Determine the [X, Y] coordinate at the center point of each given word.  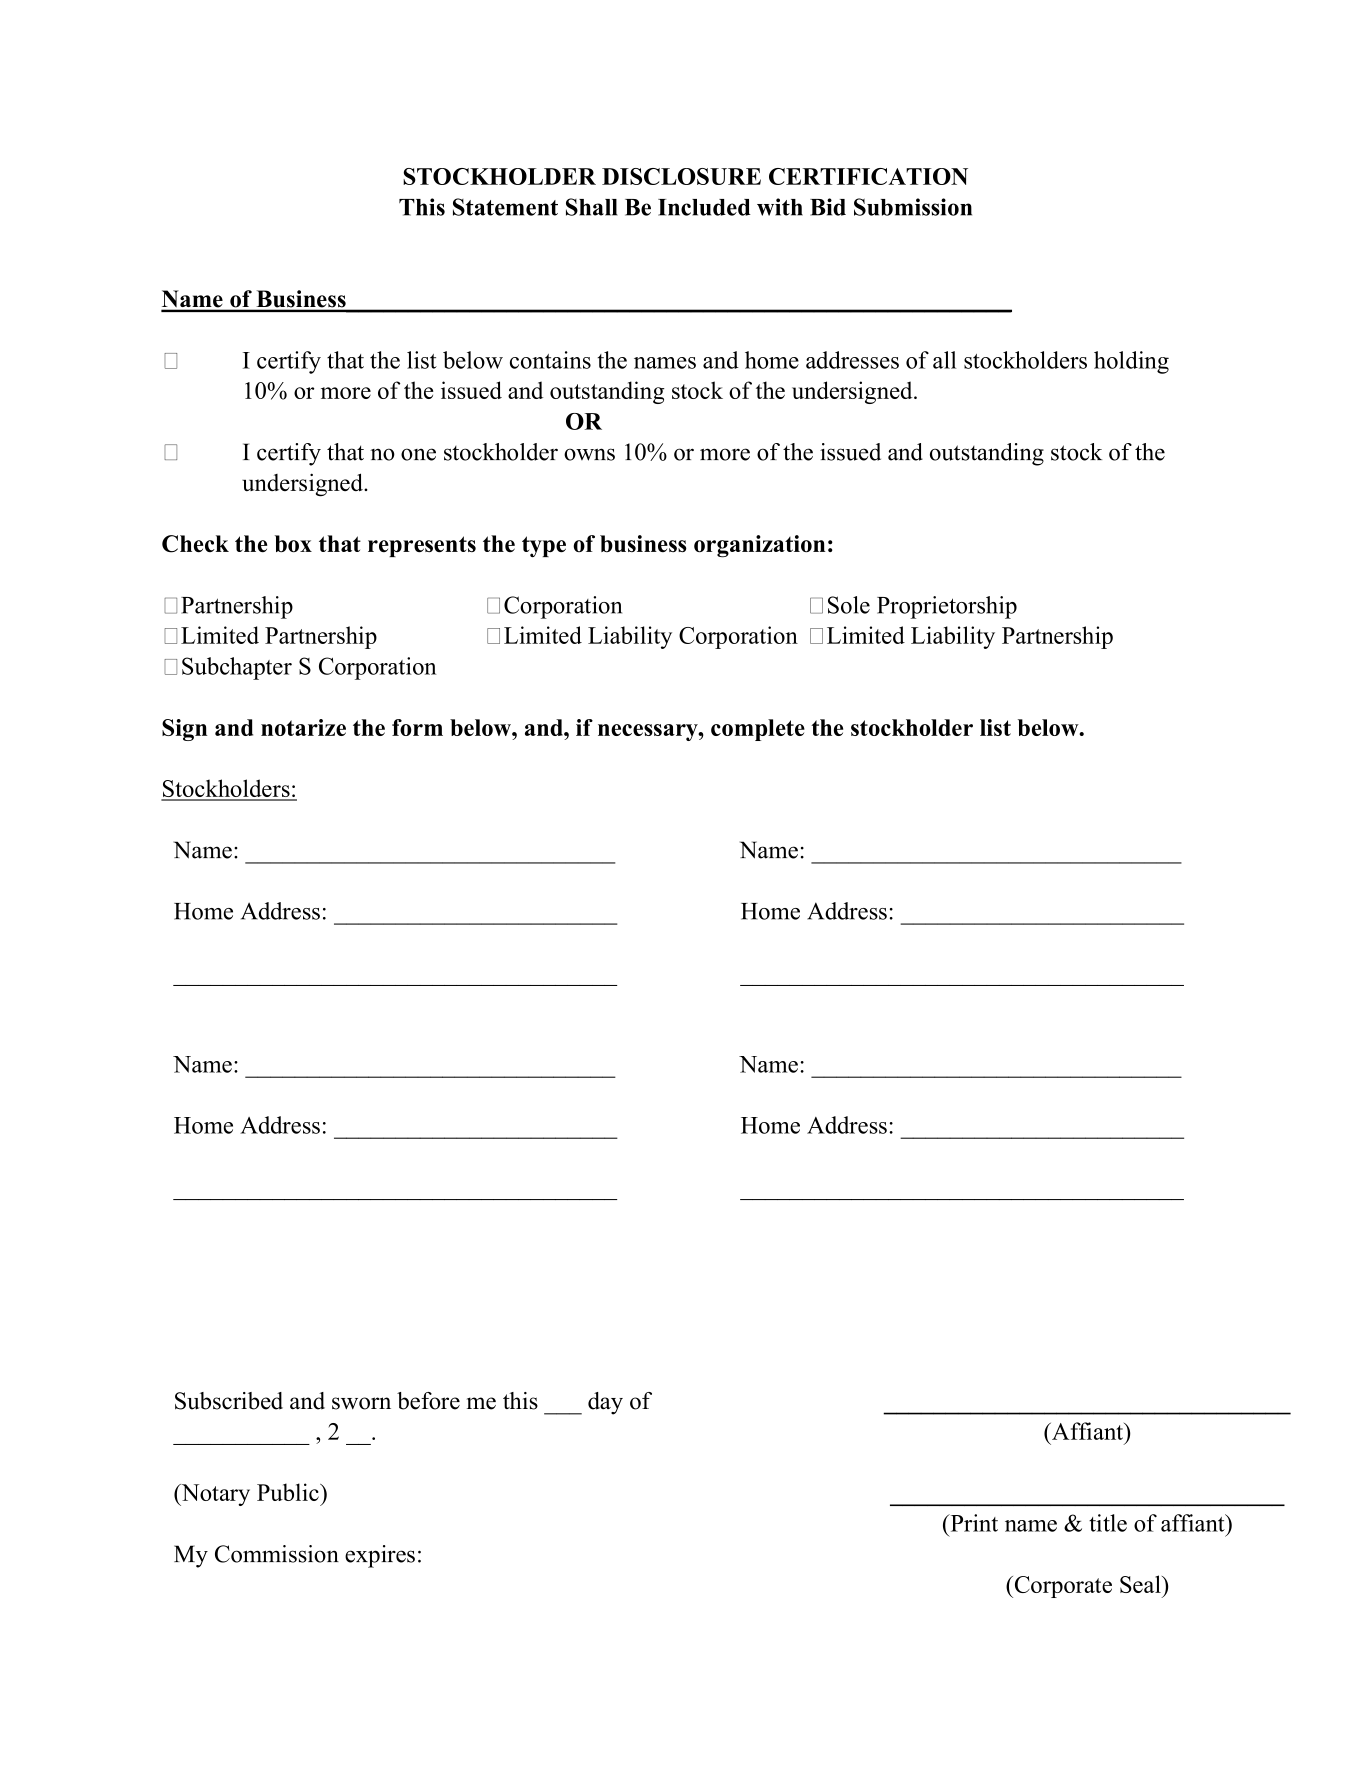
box [293, 544]
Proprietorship [947, 607]
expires [380, 1556]
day [605, 1403]
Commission [277, 1554]
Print [973, 1523]
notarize [303, 727]
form [417, 727]
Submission [913, 207]
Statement [505, 207]
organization [759, 546]
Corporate [1062, 1587]
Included [704, 207]
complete [758, 730]
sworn [361, 1403]
